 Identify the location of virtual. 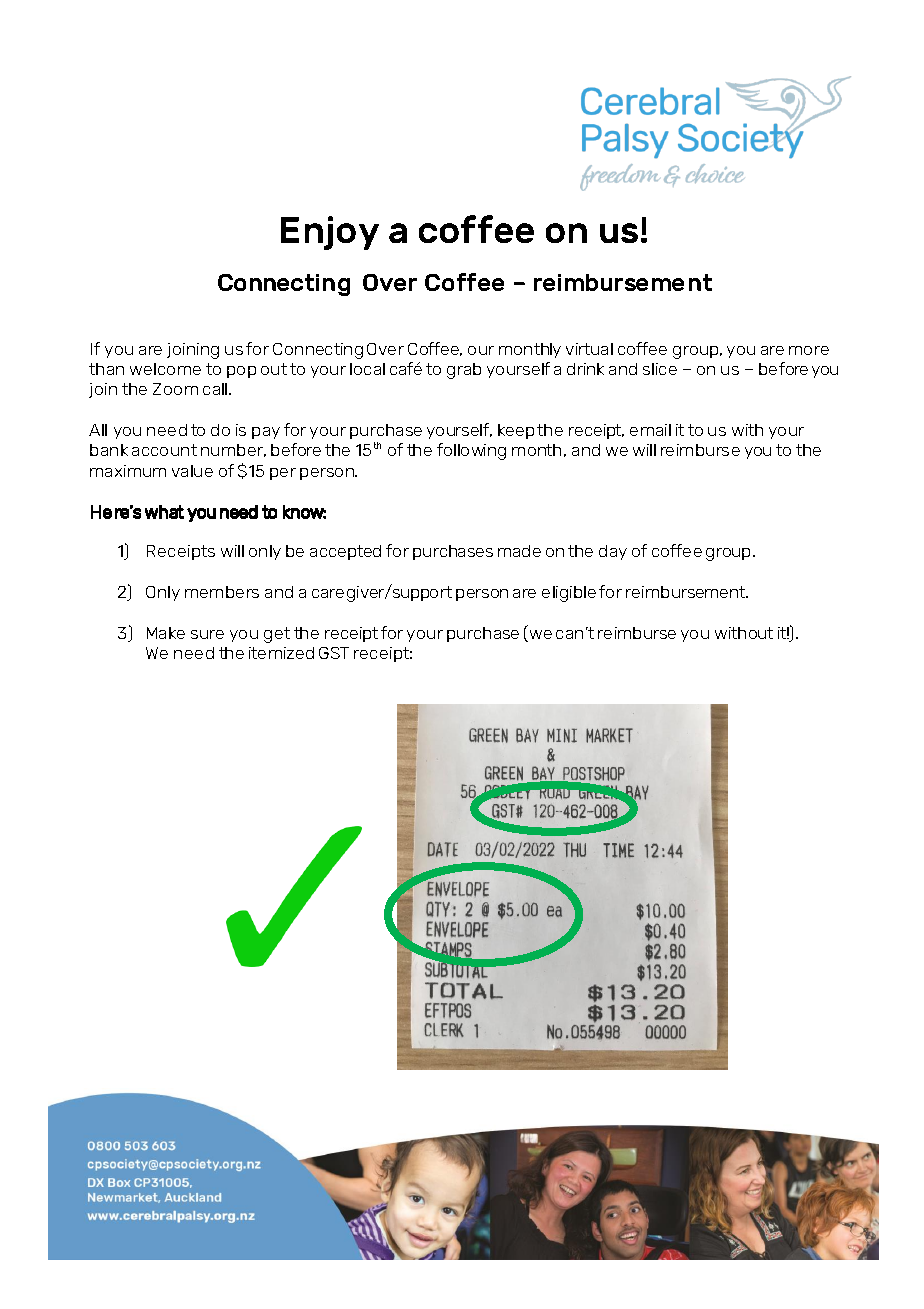
(589, 349).
